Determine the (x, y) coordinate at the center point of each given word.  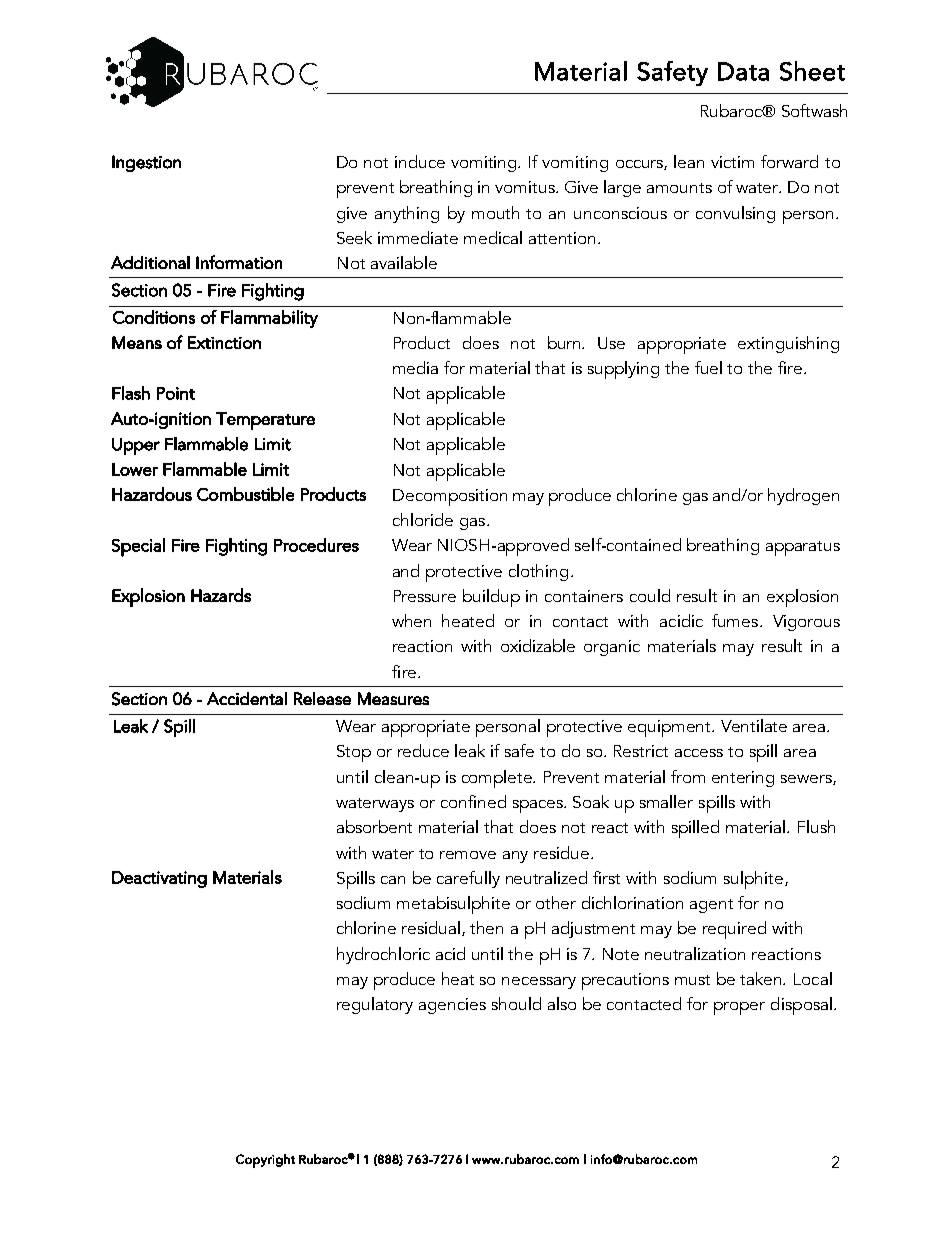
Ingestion (146, 163)
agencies (452, 1006)
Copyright (265, 1161)
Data (743, 71)
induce (420, 161)
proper (739, 1008)
